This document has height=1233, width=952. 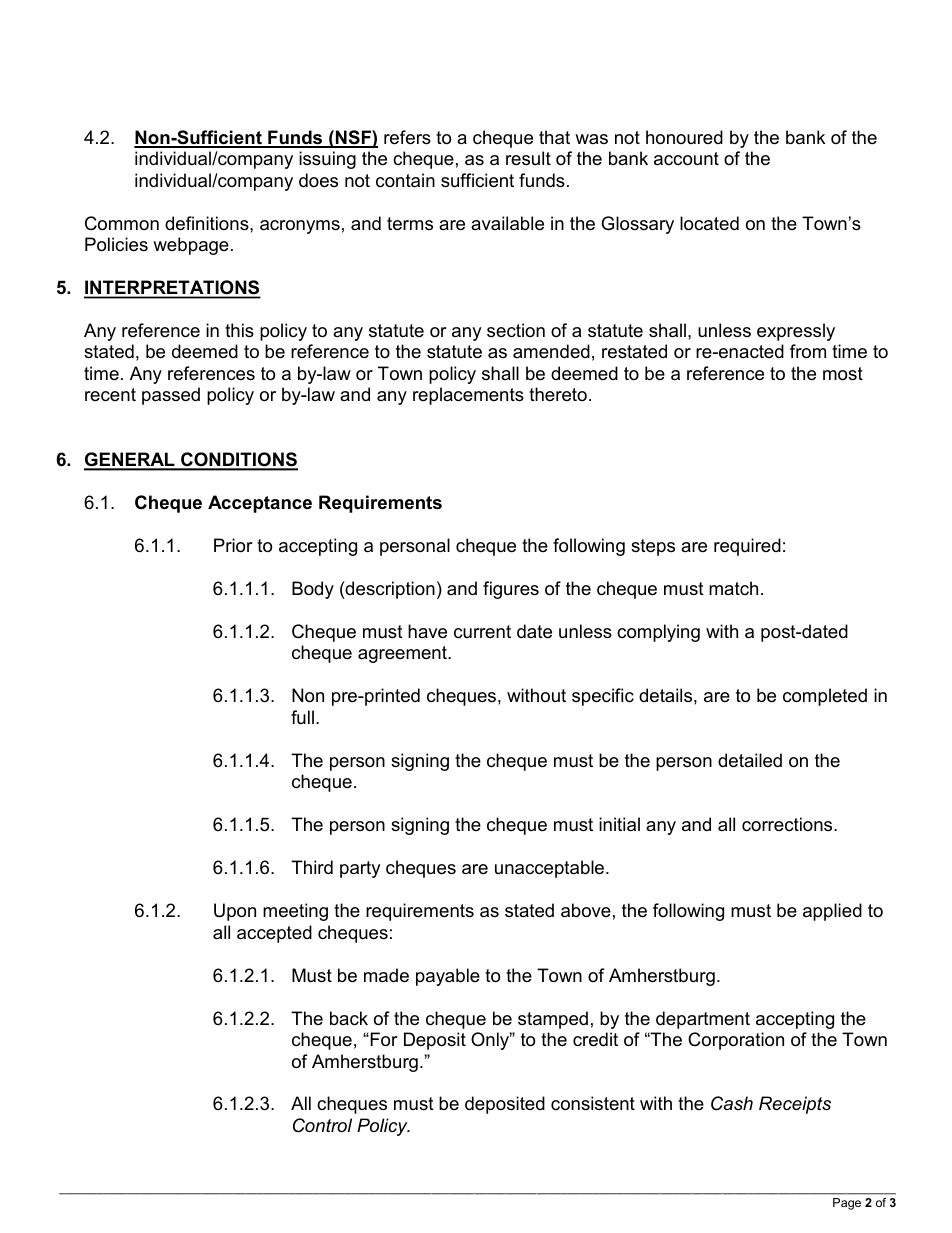 I want to click on account, so click(x=686, y=159).
